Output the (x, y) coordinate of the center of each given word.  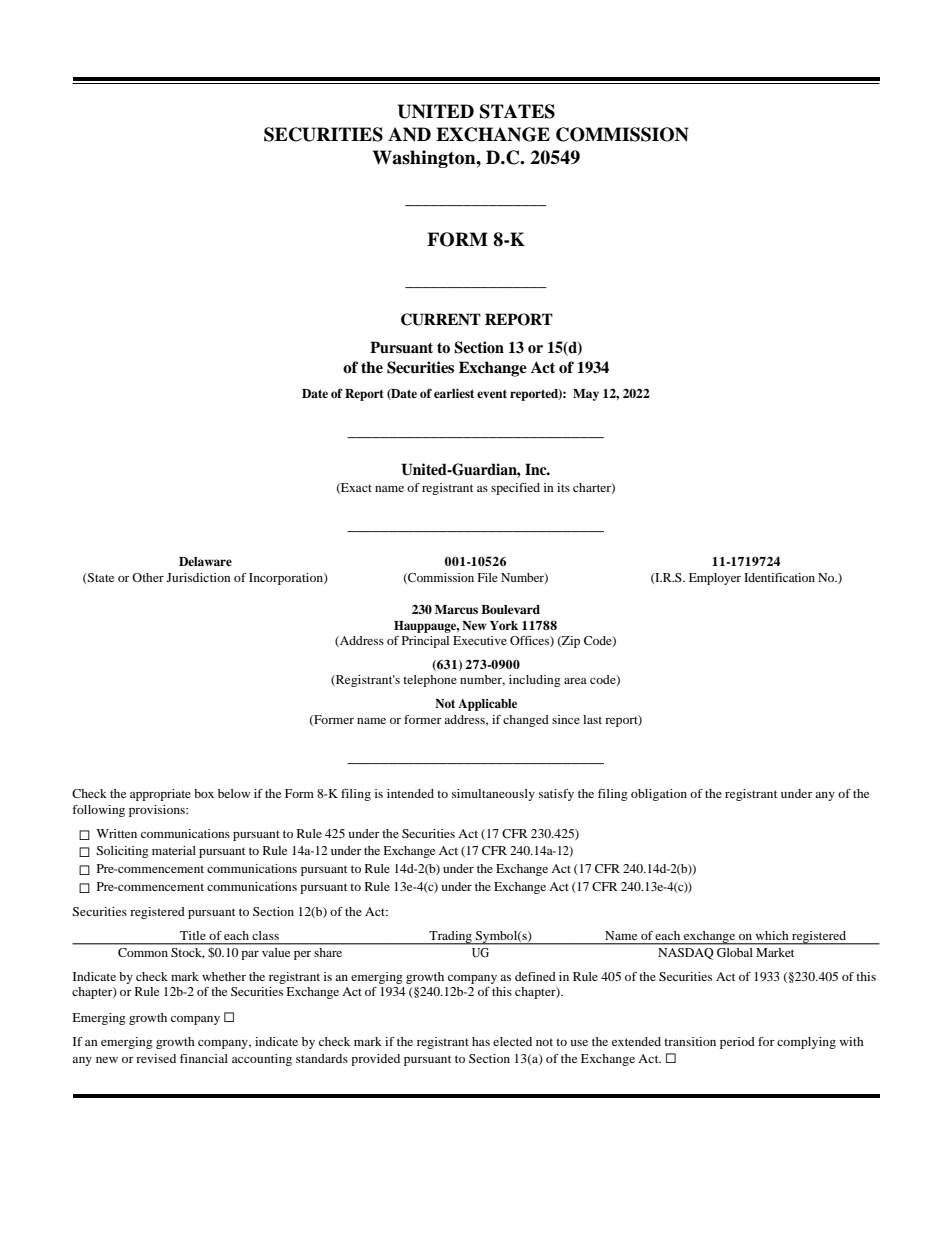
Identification (779, 577)
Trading (450, 938)
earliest (454, 393)
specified (515, 489)
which (772, 935)
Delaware (205, 561)
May (586, 395)
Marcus (456, 609)
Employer (715, 579)
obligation (659, 795)
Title (192, 935)
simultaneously (493, 795)
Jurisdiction (199, 577)
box (204, 793)
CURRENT (441, 319)
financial (204, 1058)
